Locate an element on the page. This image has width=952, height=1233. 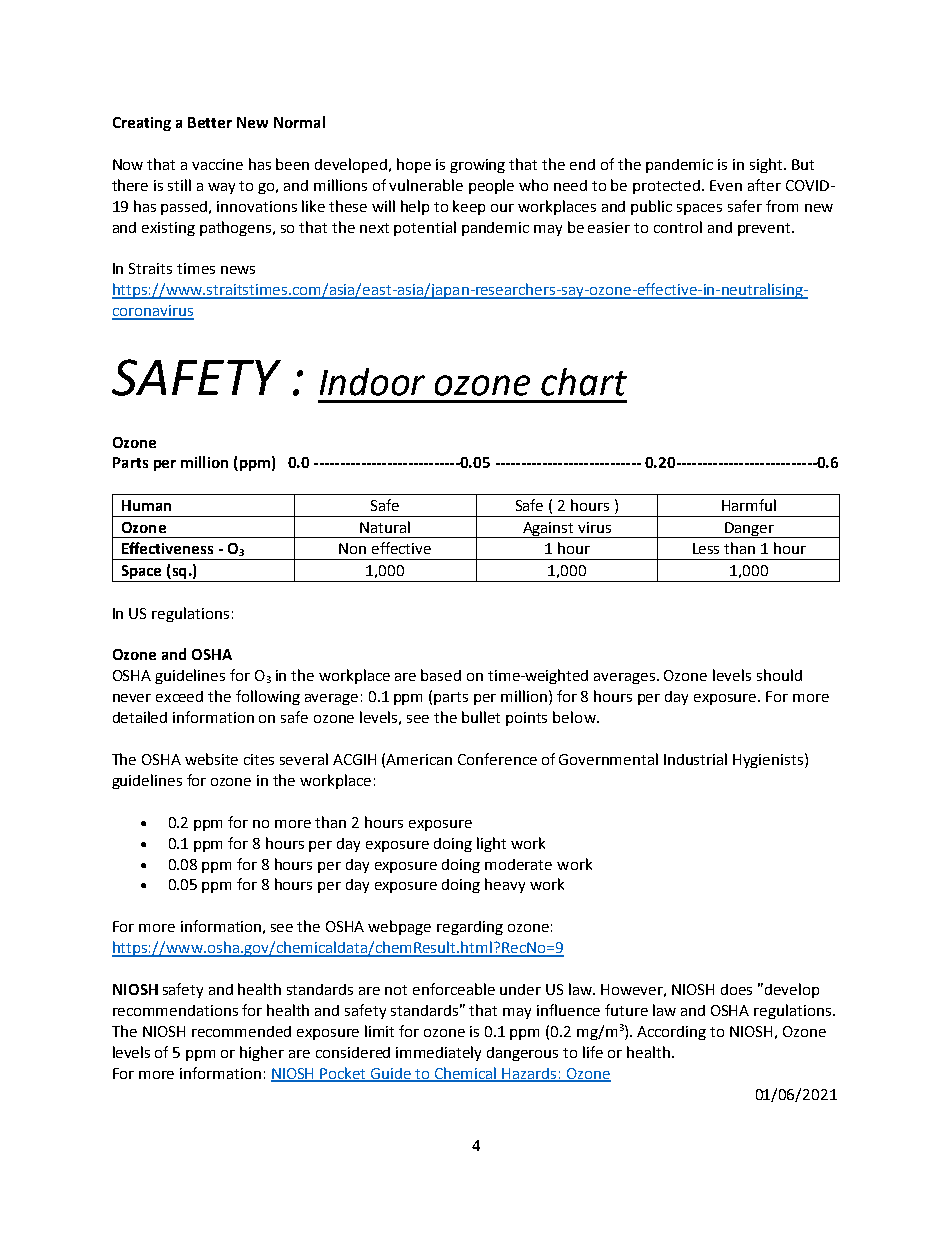
based is located at coordinates (441, 675).
